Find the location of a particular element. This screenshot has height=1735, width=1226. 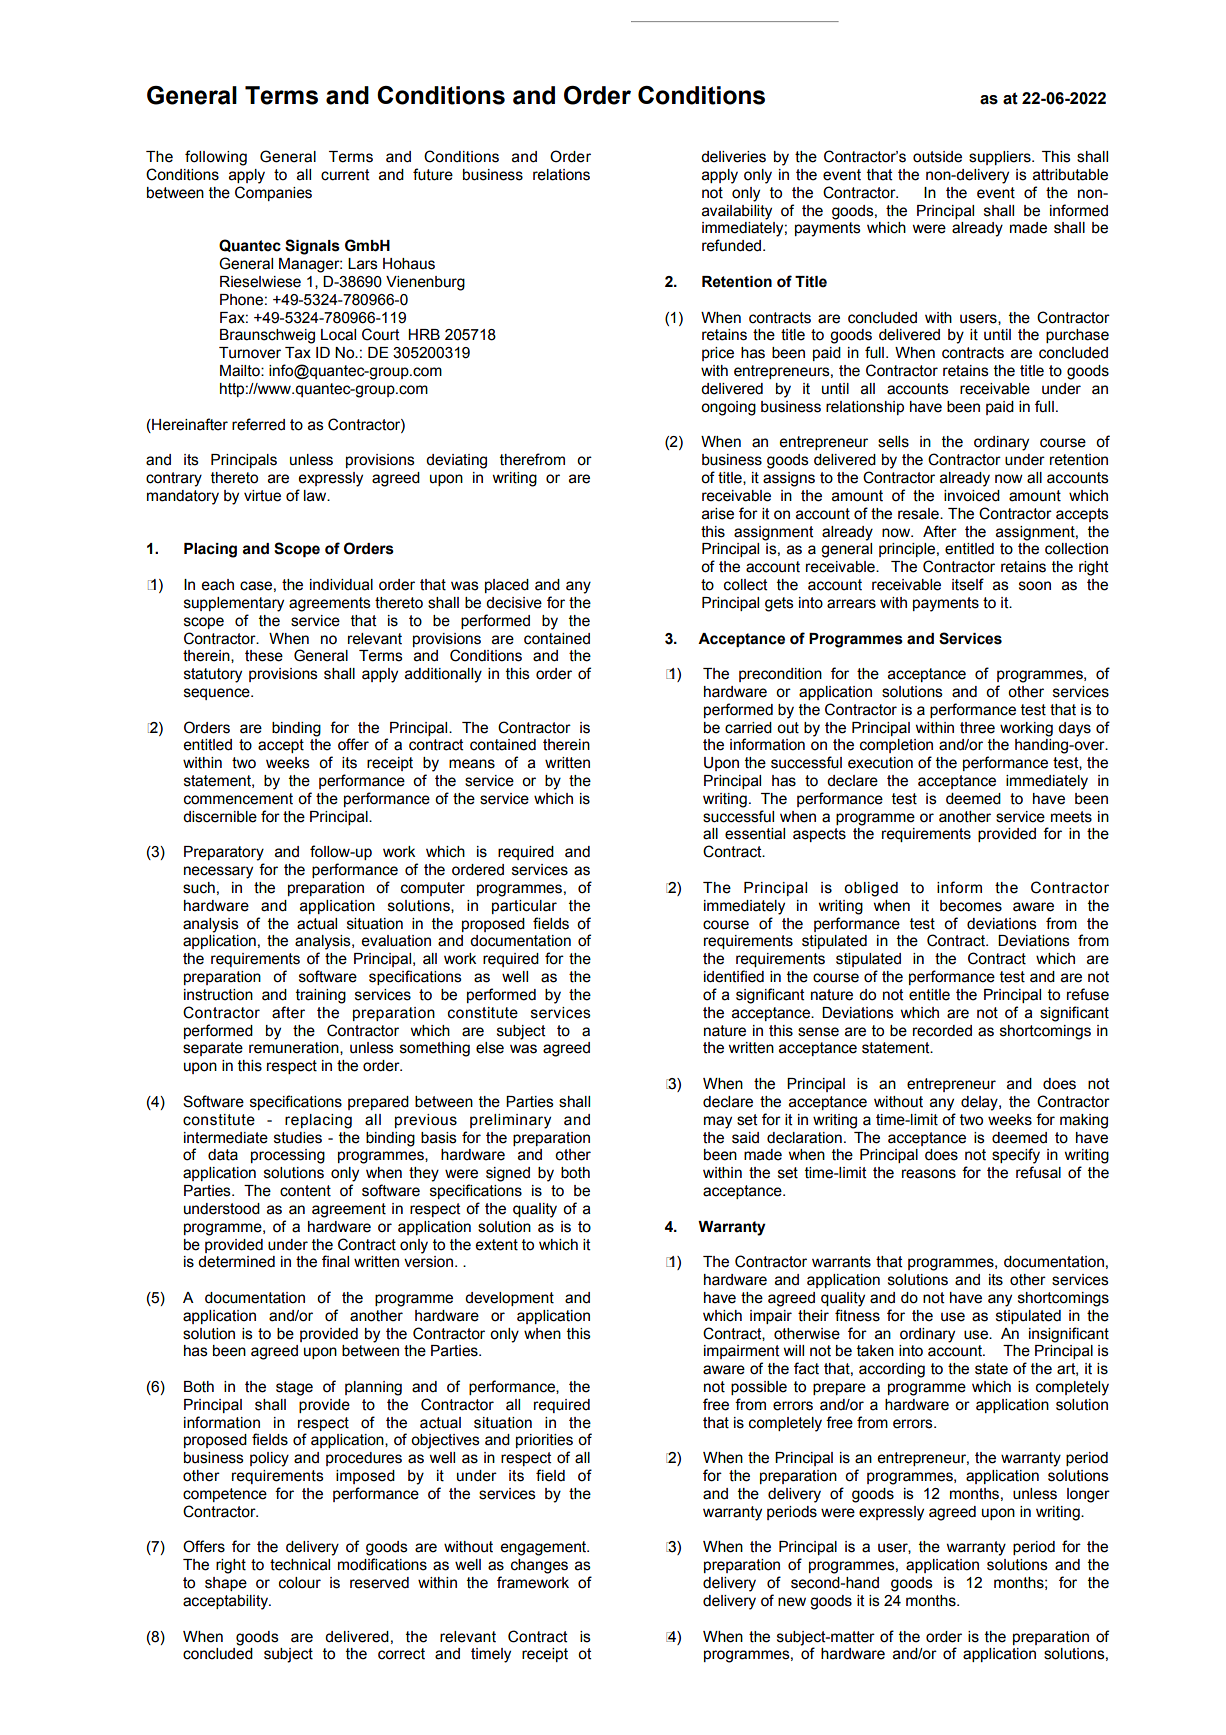

refunded is located at coordinates (733, 245).
